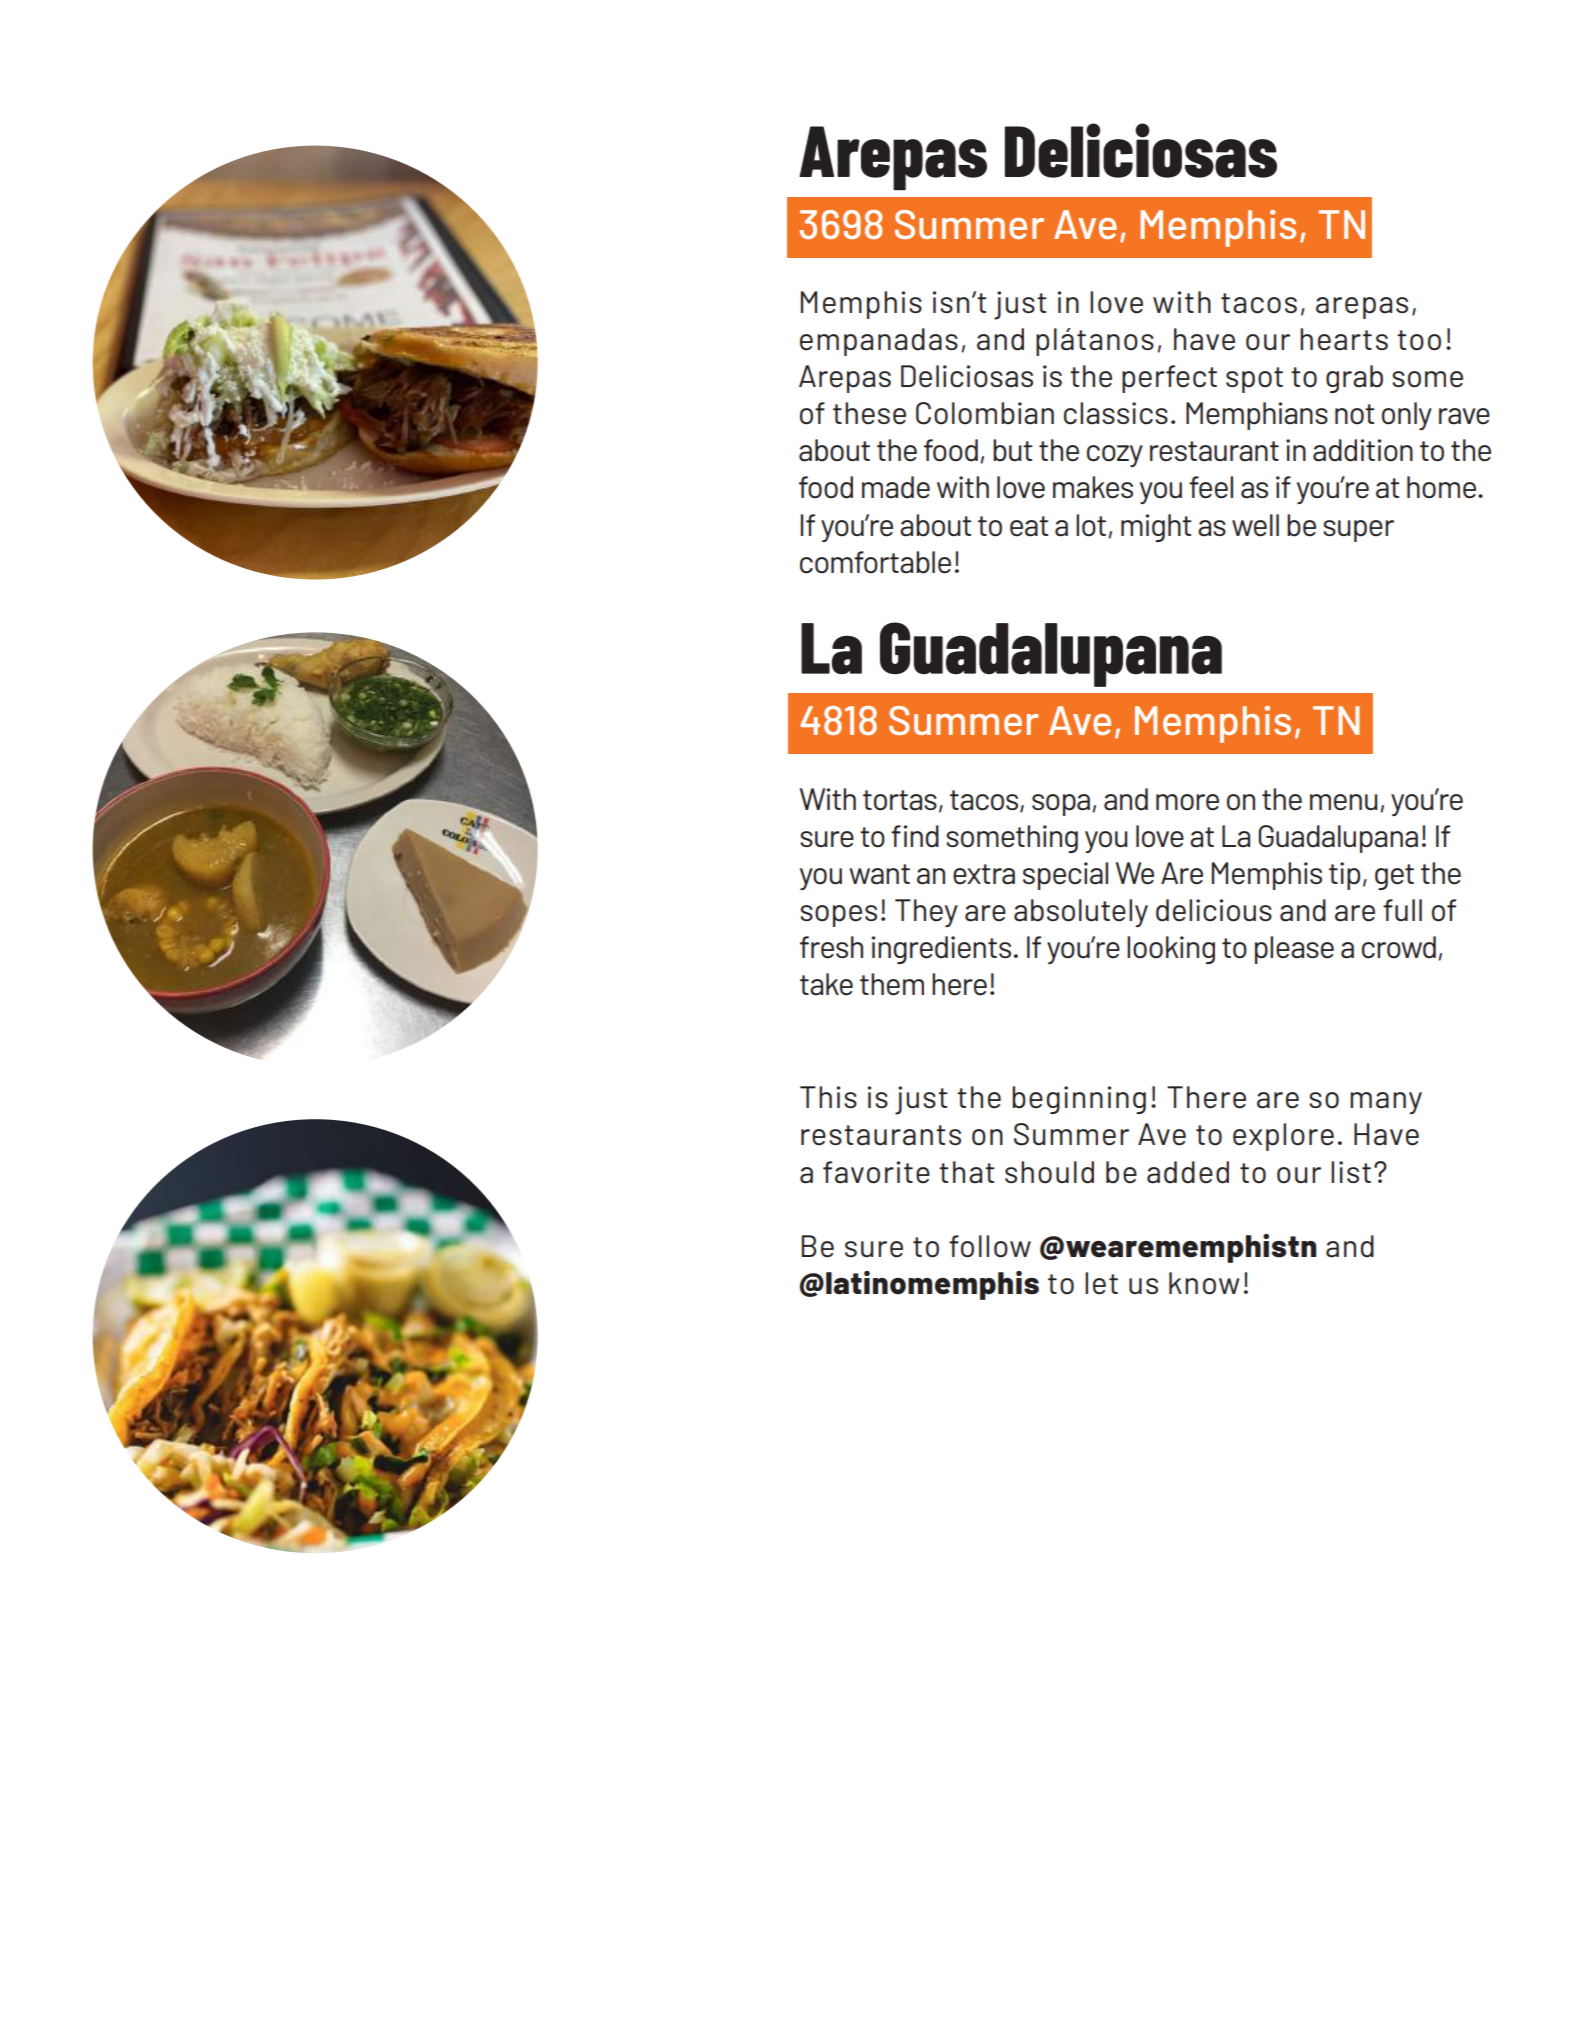  I want to click on more, so click(1187, 802).
